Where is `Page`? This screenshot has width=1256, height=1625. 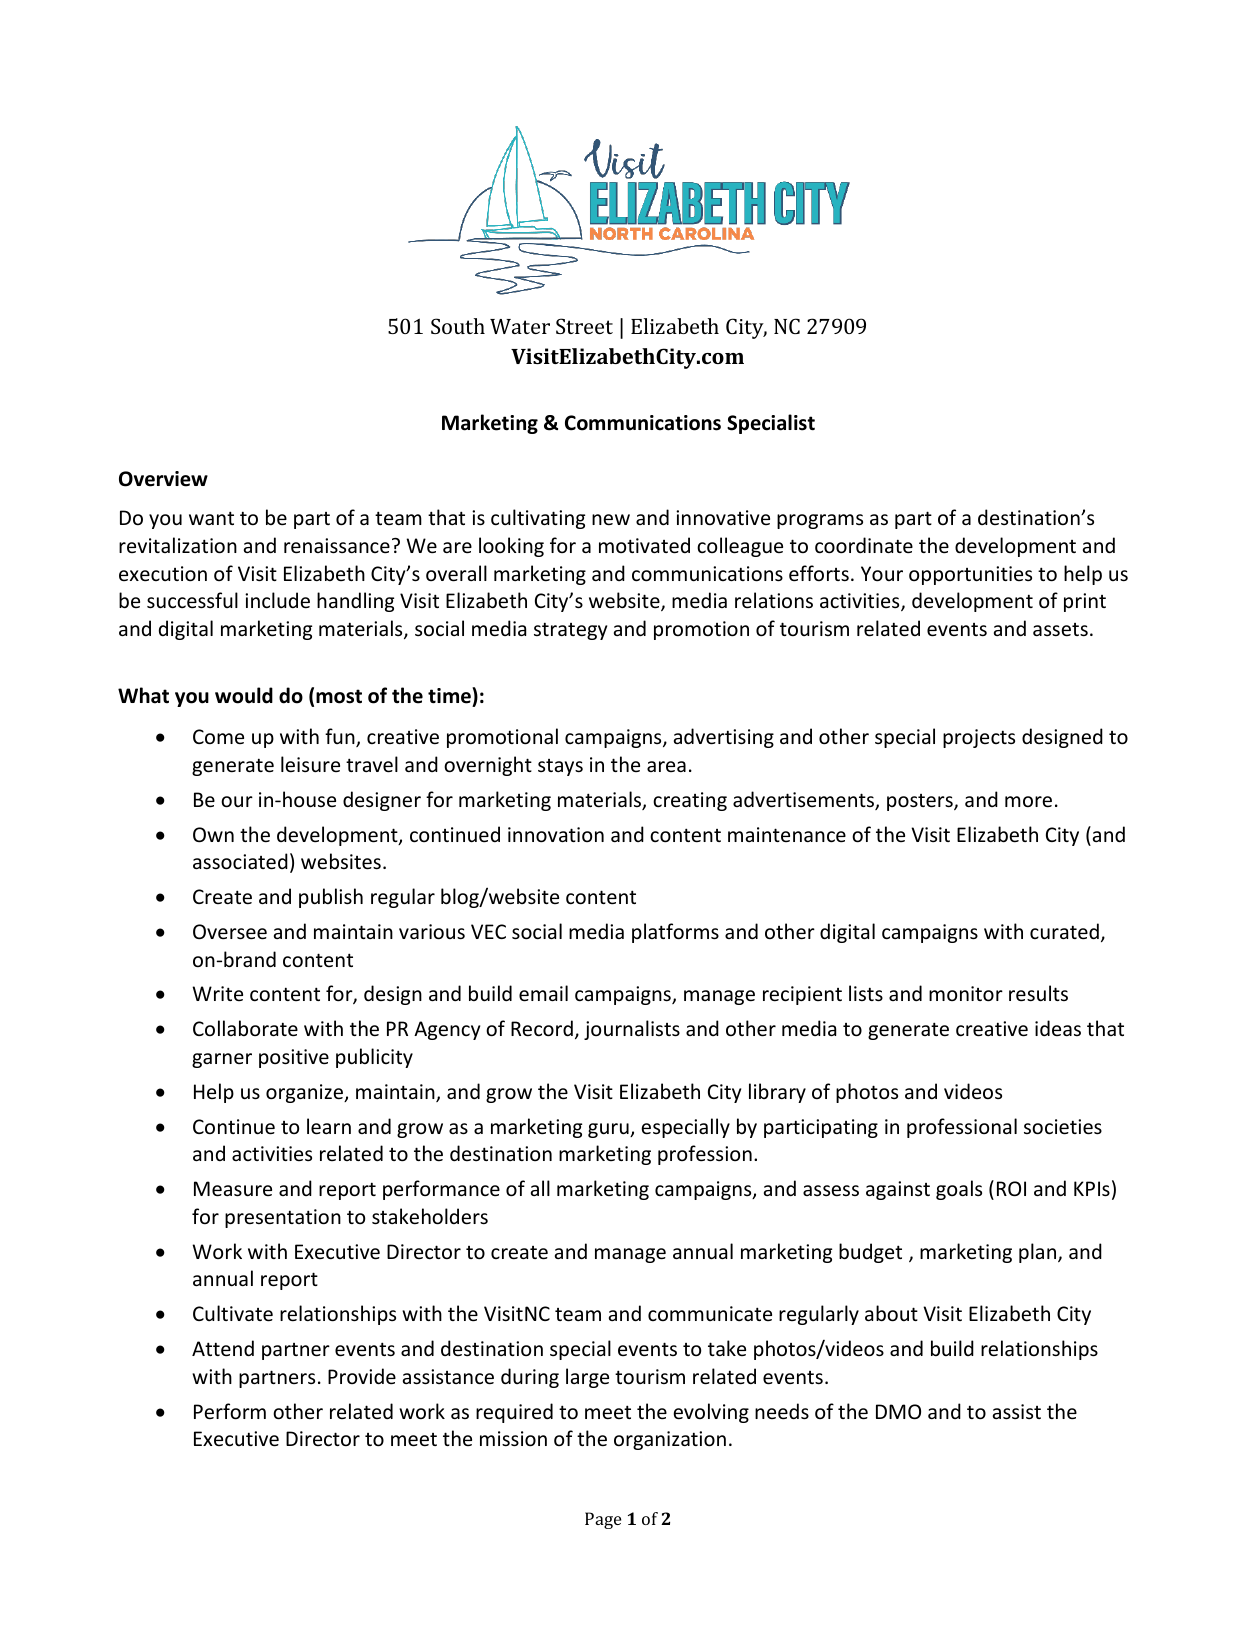
Page is located at coordinates (603, 1520).
